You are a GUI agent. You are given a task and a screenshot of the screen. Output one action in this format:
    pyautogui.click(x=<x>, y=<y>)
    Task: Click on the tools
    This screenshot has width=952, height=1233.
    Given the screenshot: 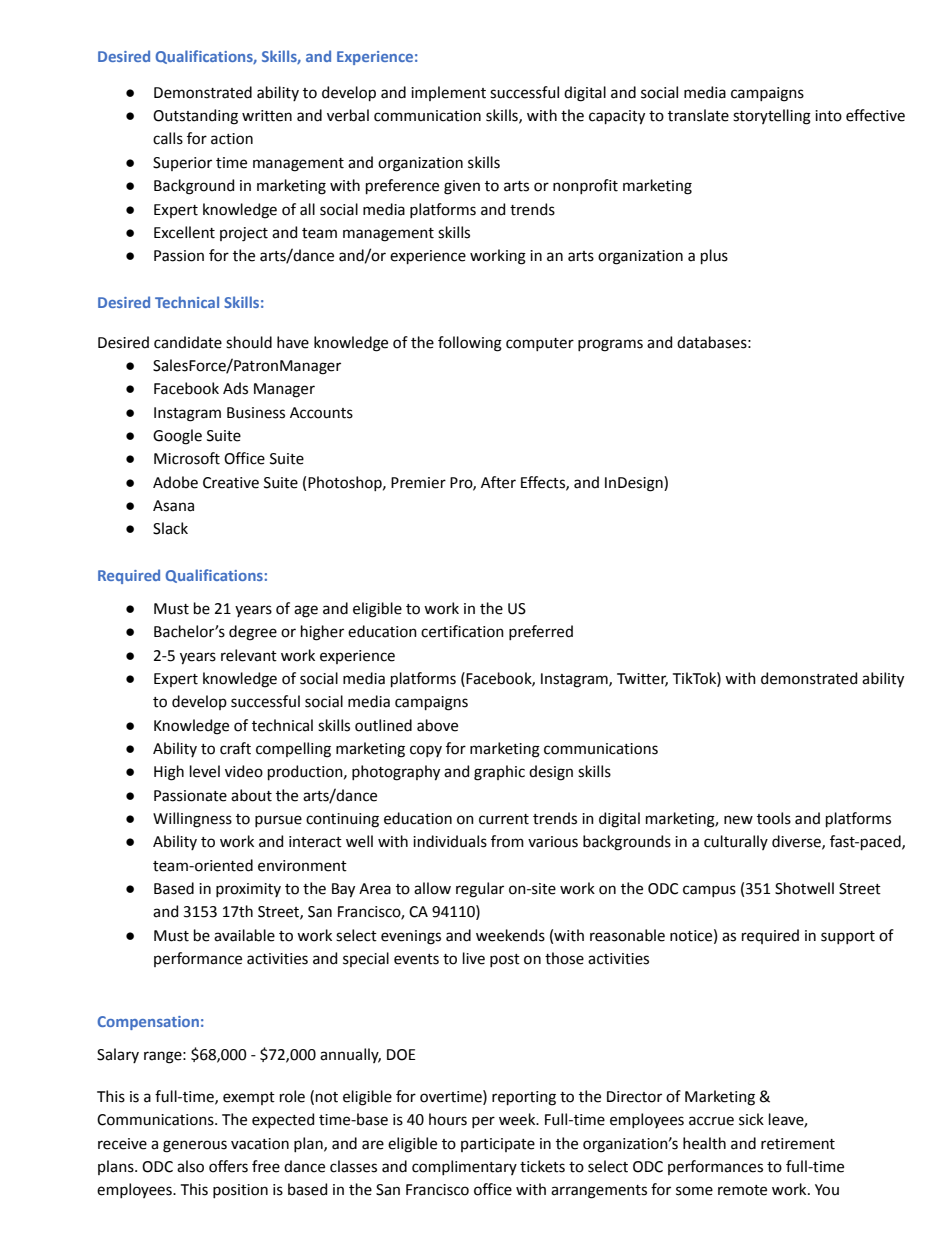 What is the action you would take?
    pyautogui.click(x=774, y=818)
